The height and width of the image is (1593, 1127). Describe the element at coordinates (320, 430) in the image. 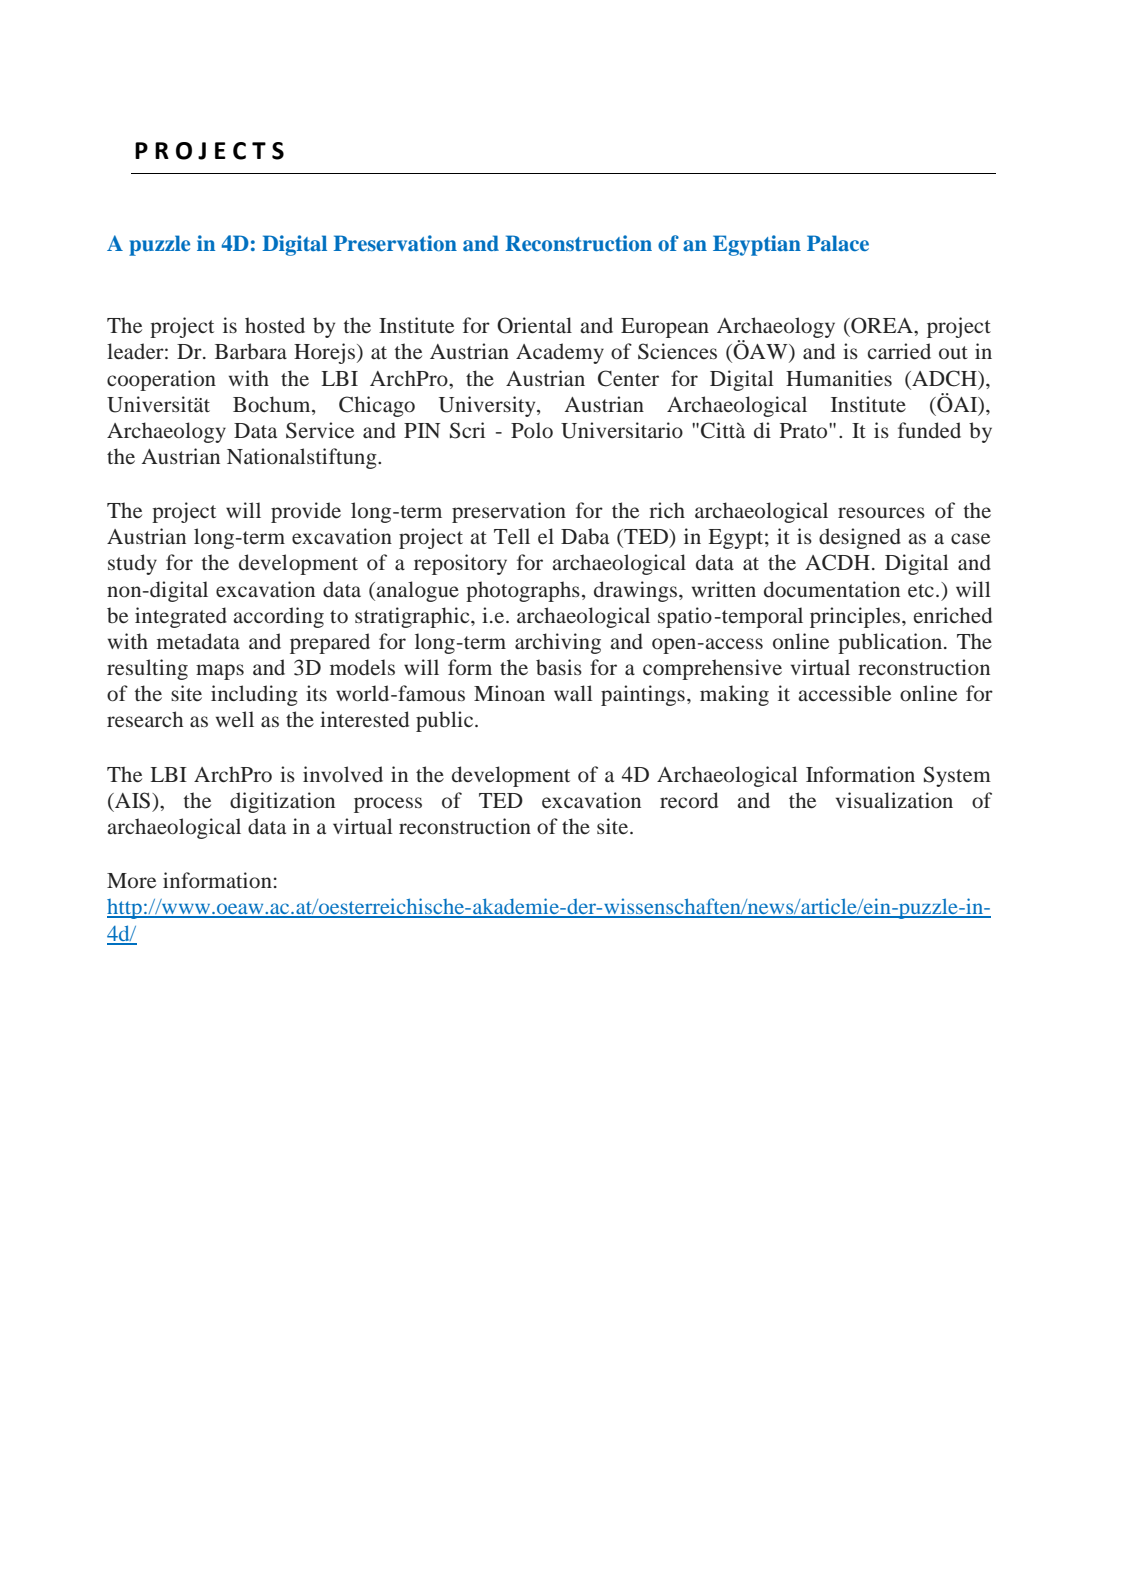

I see `Service` at that location.
